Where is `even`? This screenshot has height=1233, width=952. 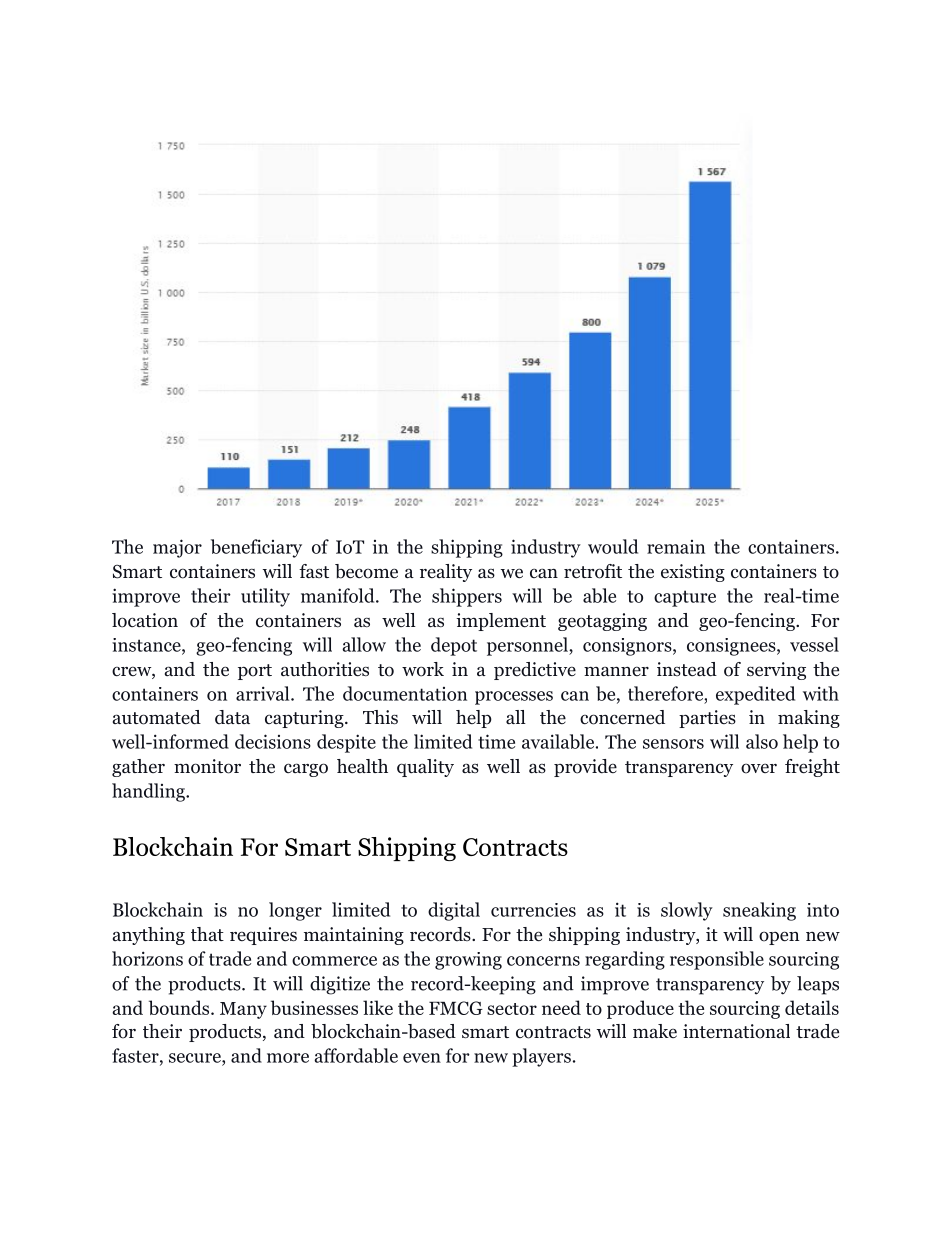
even is located at coordinates (422, 1058).
